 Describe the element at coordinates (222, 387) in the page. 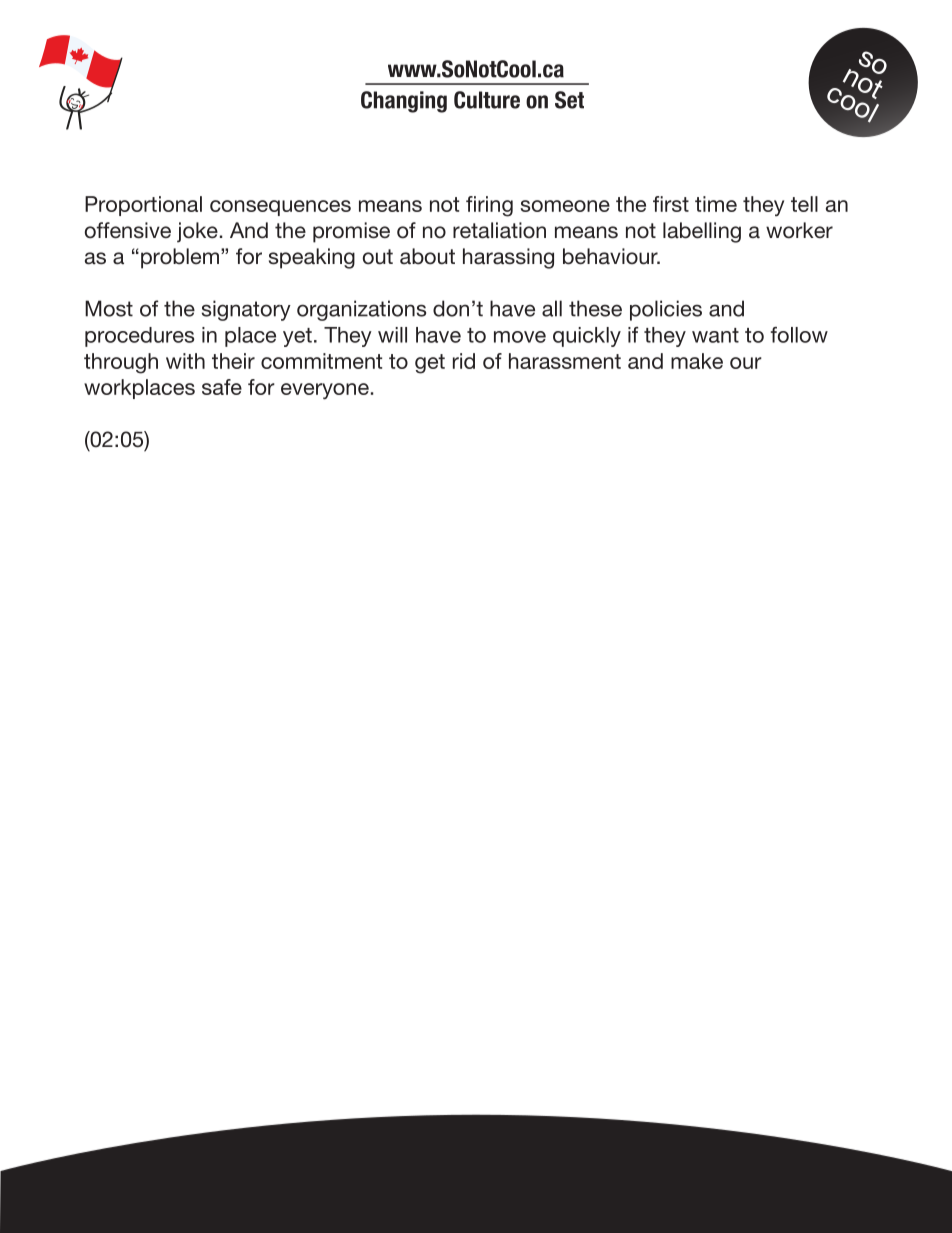

I see `safe` at that location.
